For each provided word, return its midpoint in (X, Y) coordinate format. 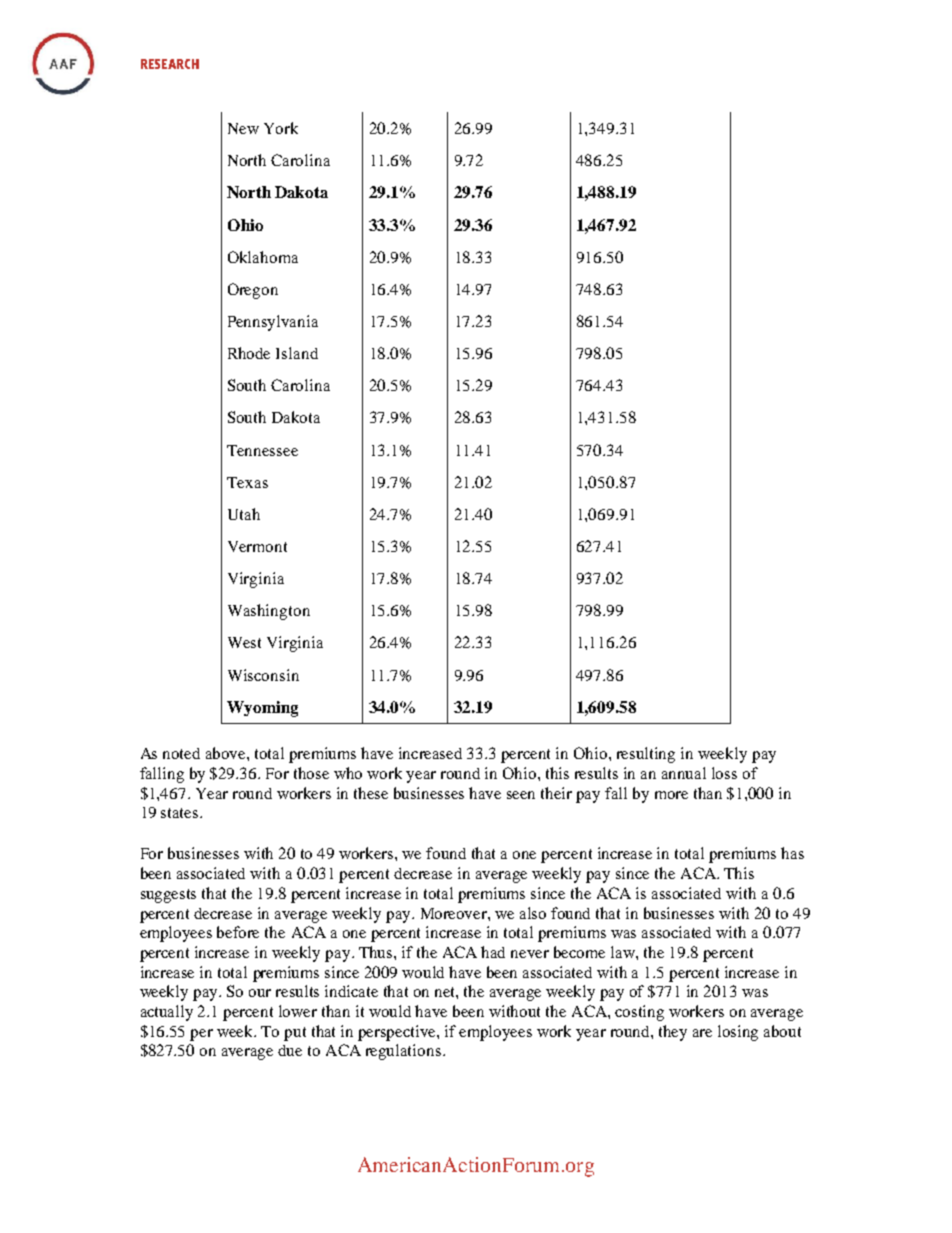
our (260, 993)
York (281, 128)
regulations (403, 1052)
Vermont (257, 546)
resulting (646, 755)
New (243, 128)
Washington (269, 612)
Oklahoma (263, 257)
